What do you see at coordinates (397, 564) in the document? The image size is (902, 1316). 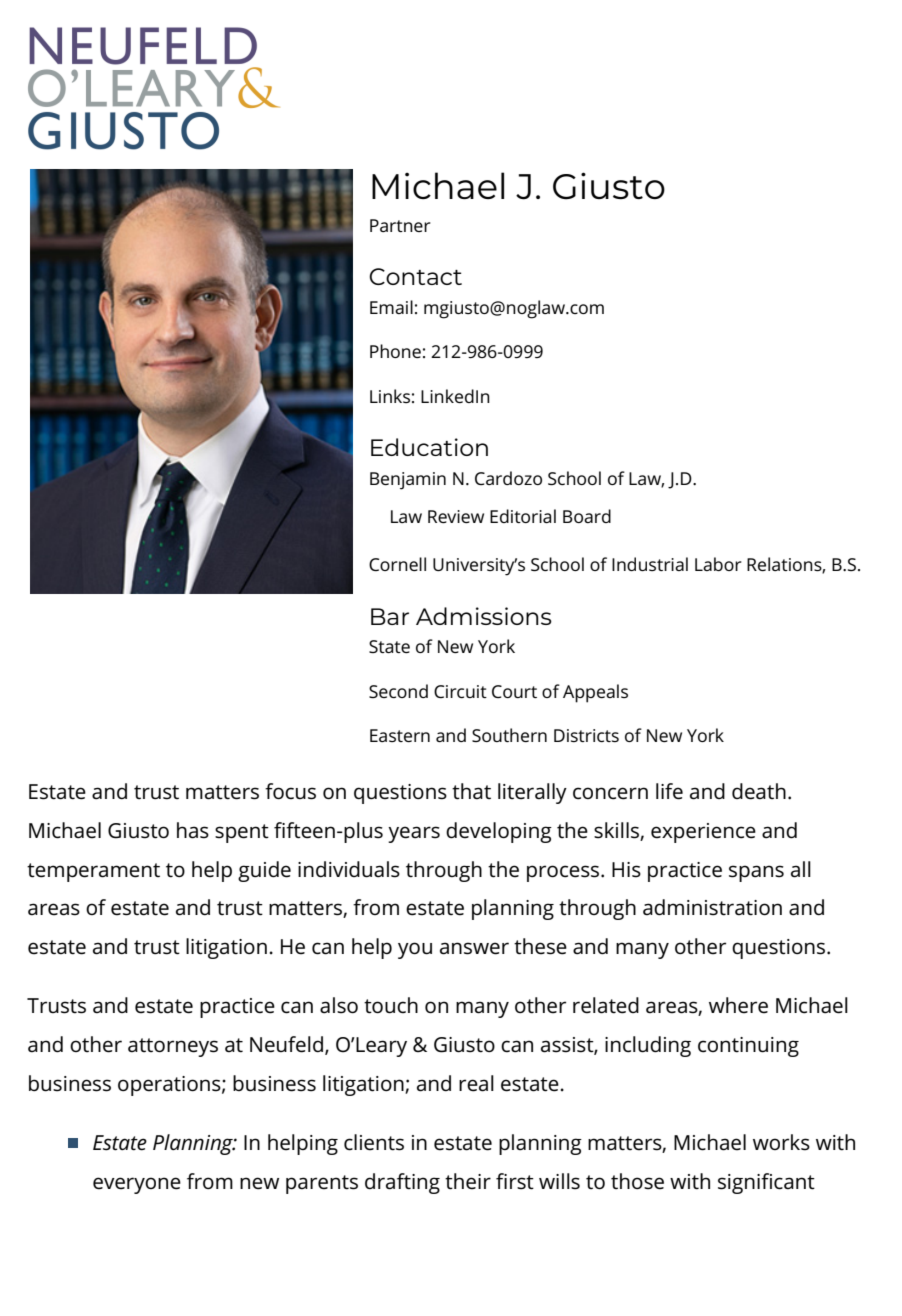 I see `Cornell` at bounding box center [397, 564].
